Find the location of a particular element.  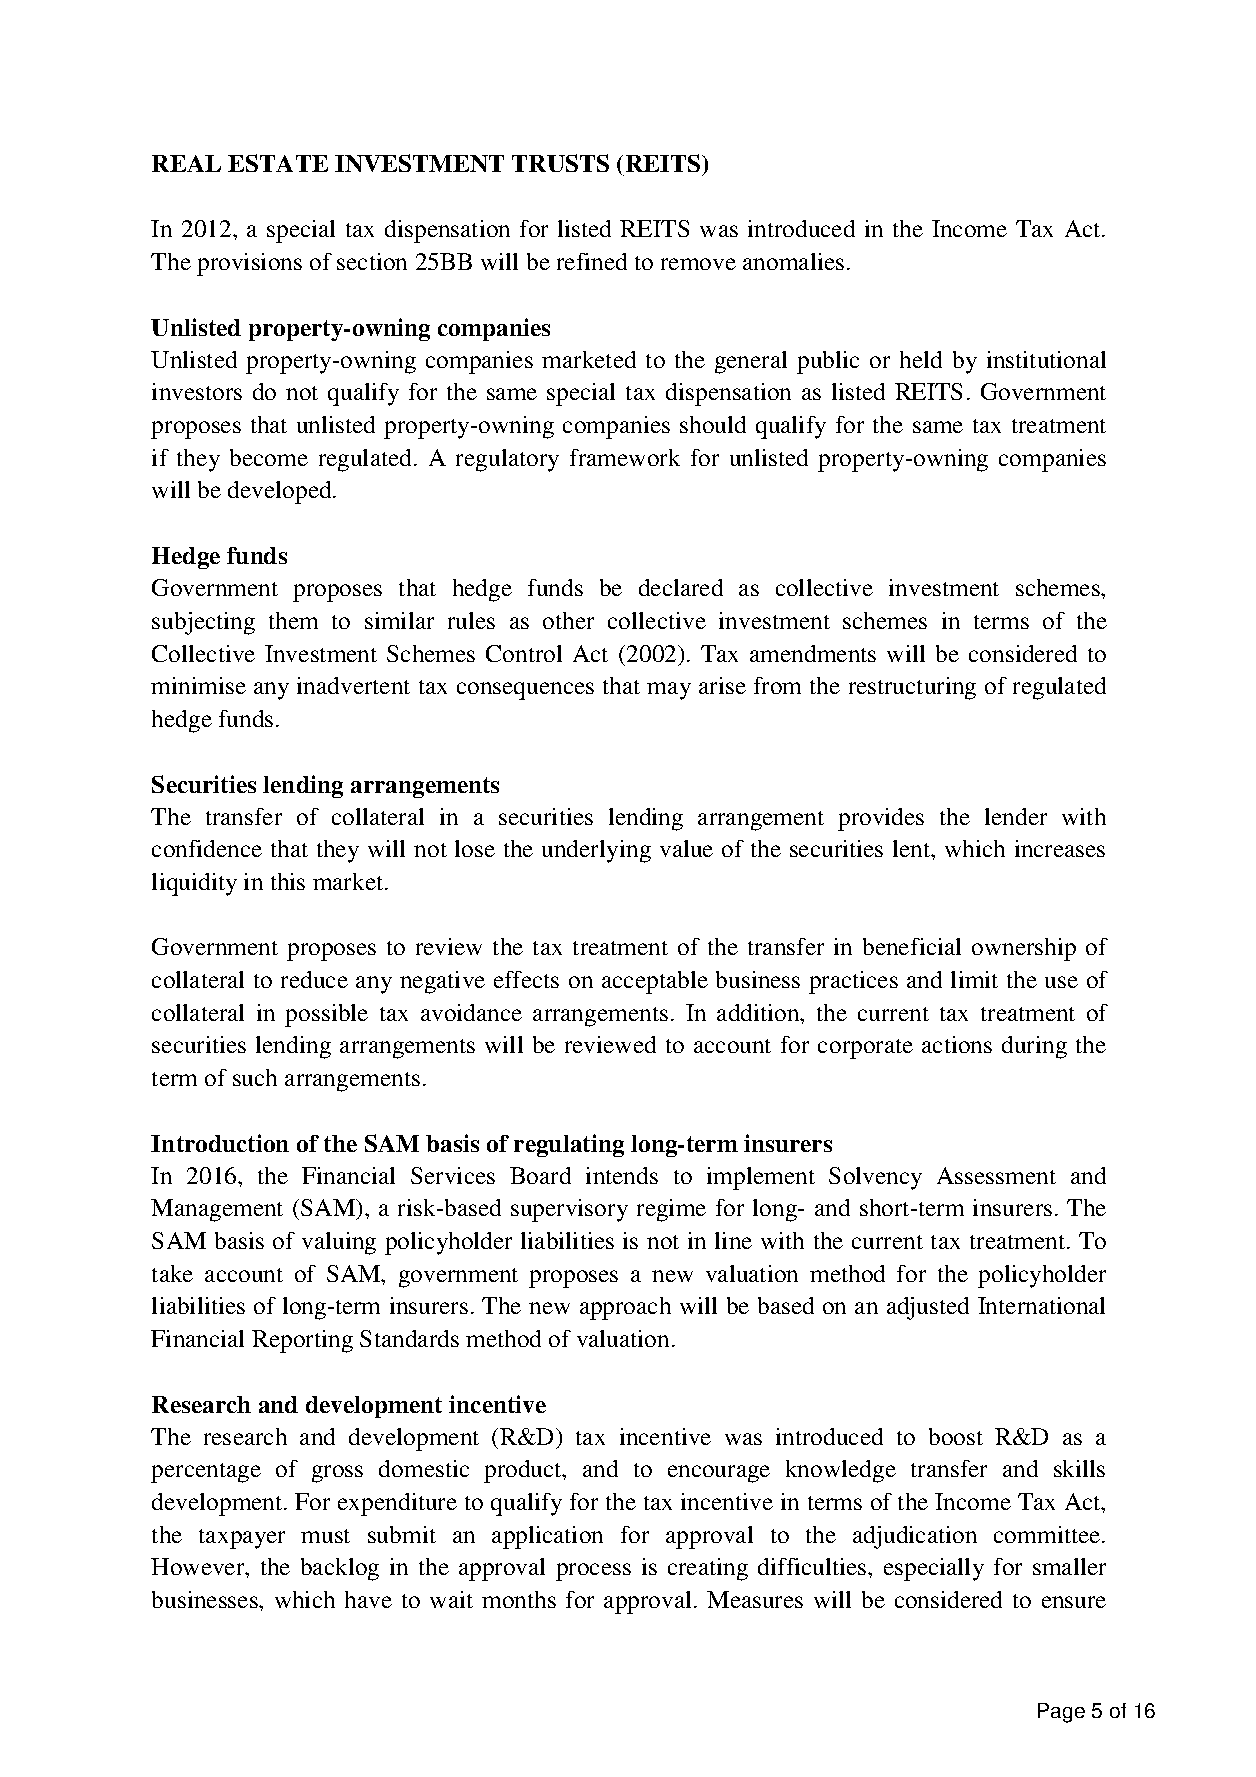

intends is located at coordinates (622, 1175).
